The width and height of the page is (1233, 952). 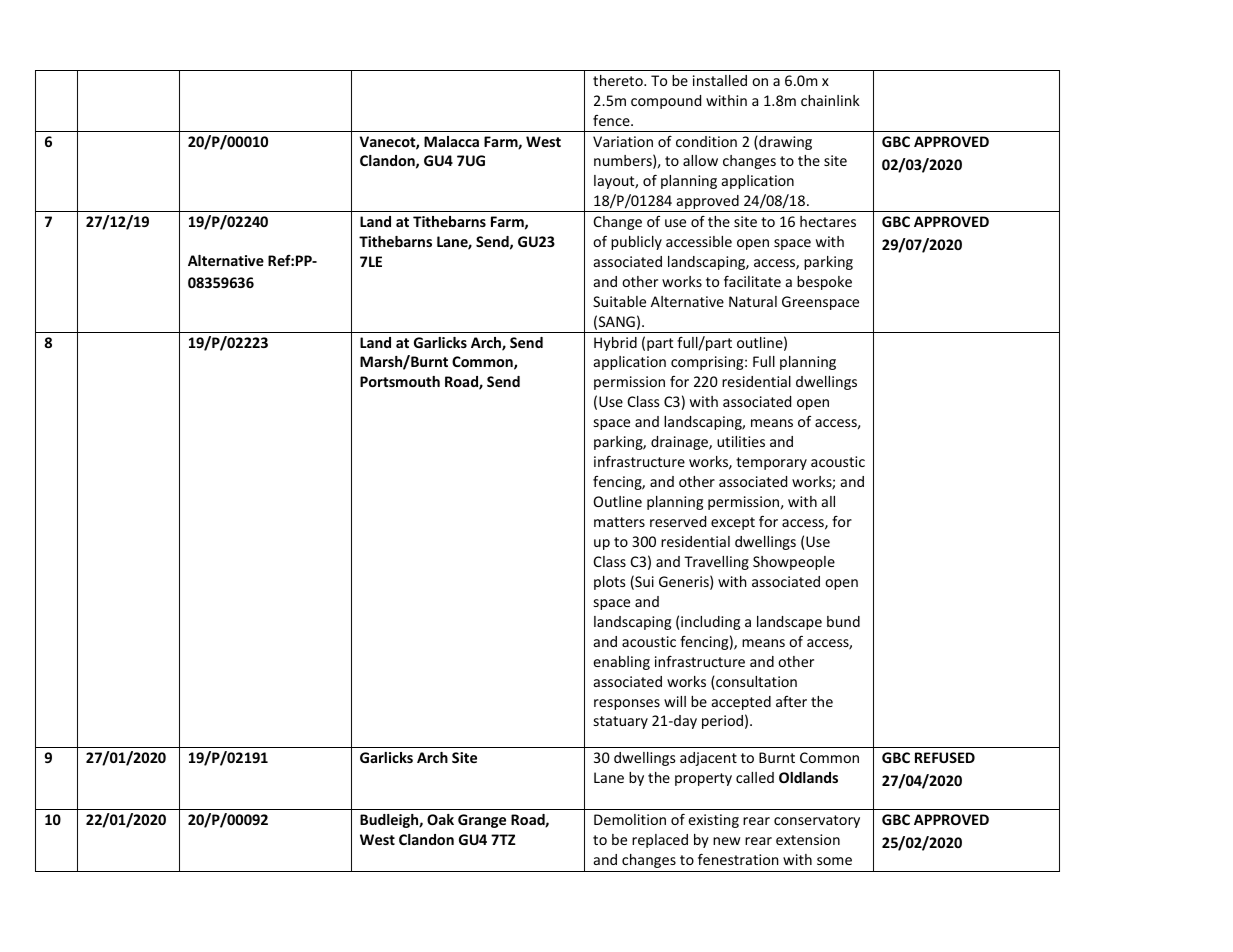 I want to click on replaced, so click(x=660, y=841).
